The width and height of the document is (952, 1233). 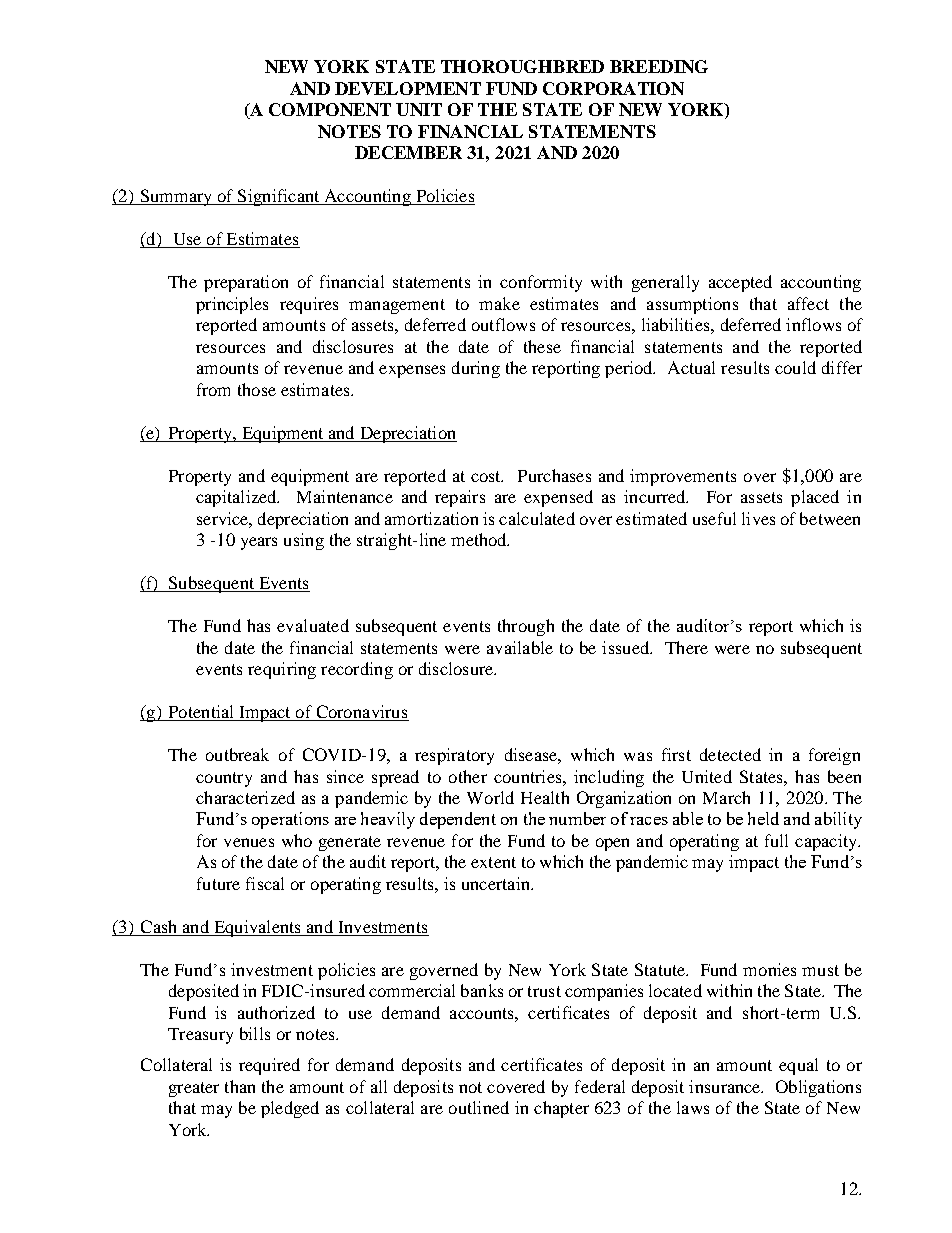 What do you see at coordinates (503, 324) in the document?
I see `outflows` at bounding box center [503, 324].
